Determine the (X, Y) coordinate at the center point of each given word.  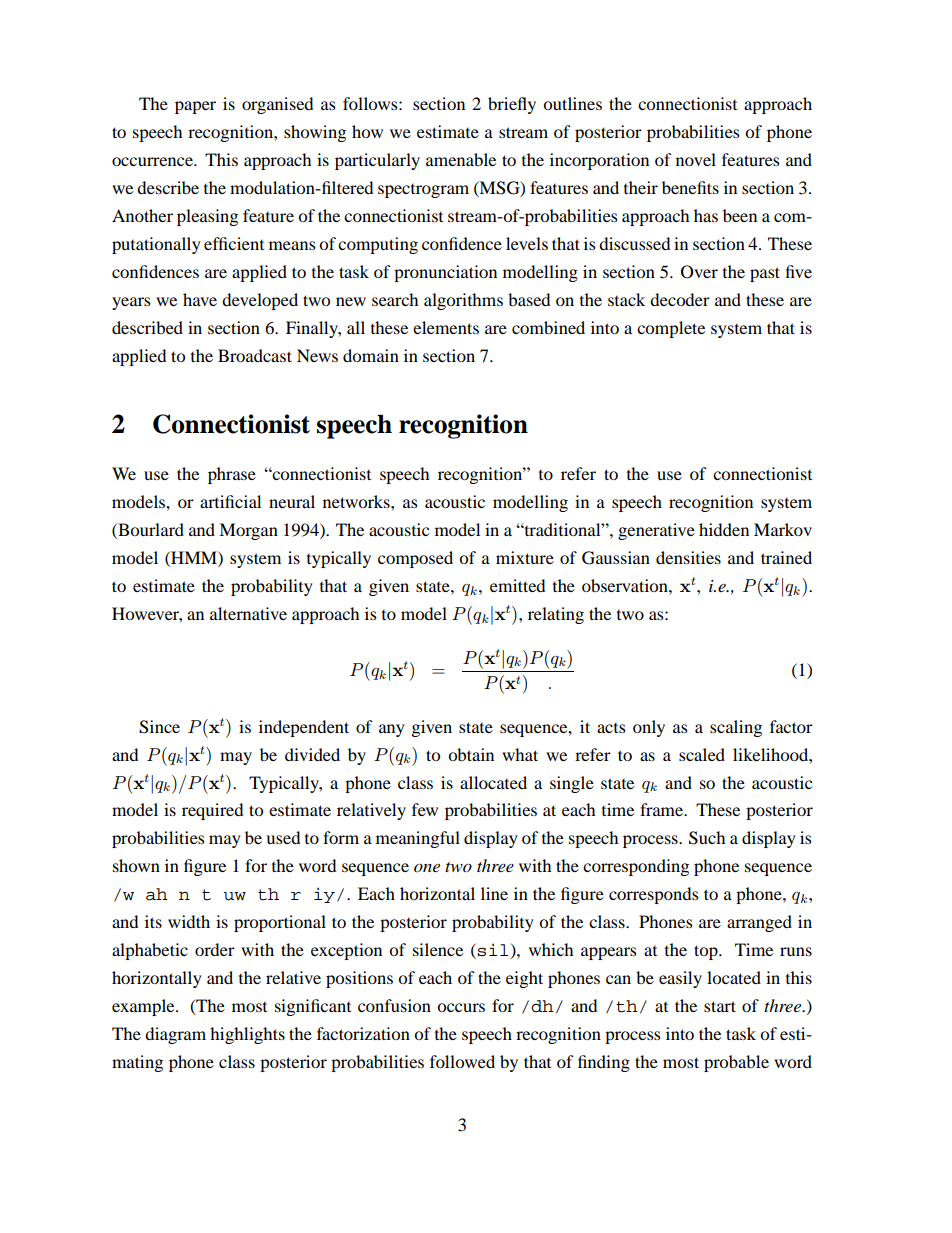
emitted (517, 585)
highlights (247, 1035)
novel (696, 159)
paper (195, 107)
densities (688, 557)
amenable (461, 159)
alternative (248, 613)
